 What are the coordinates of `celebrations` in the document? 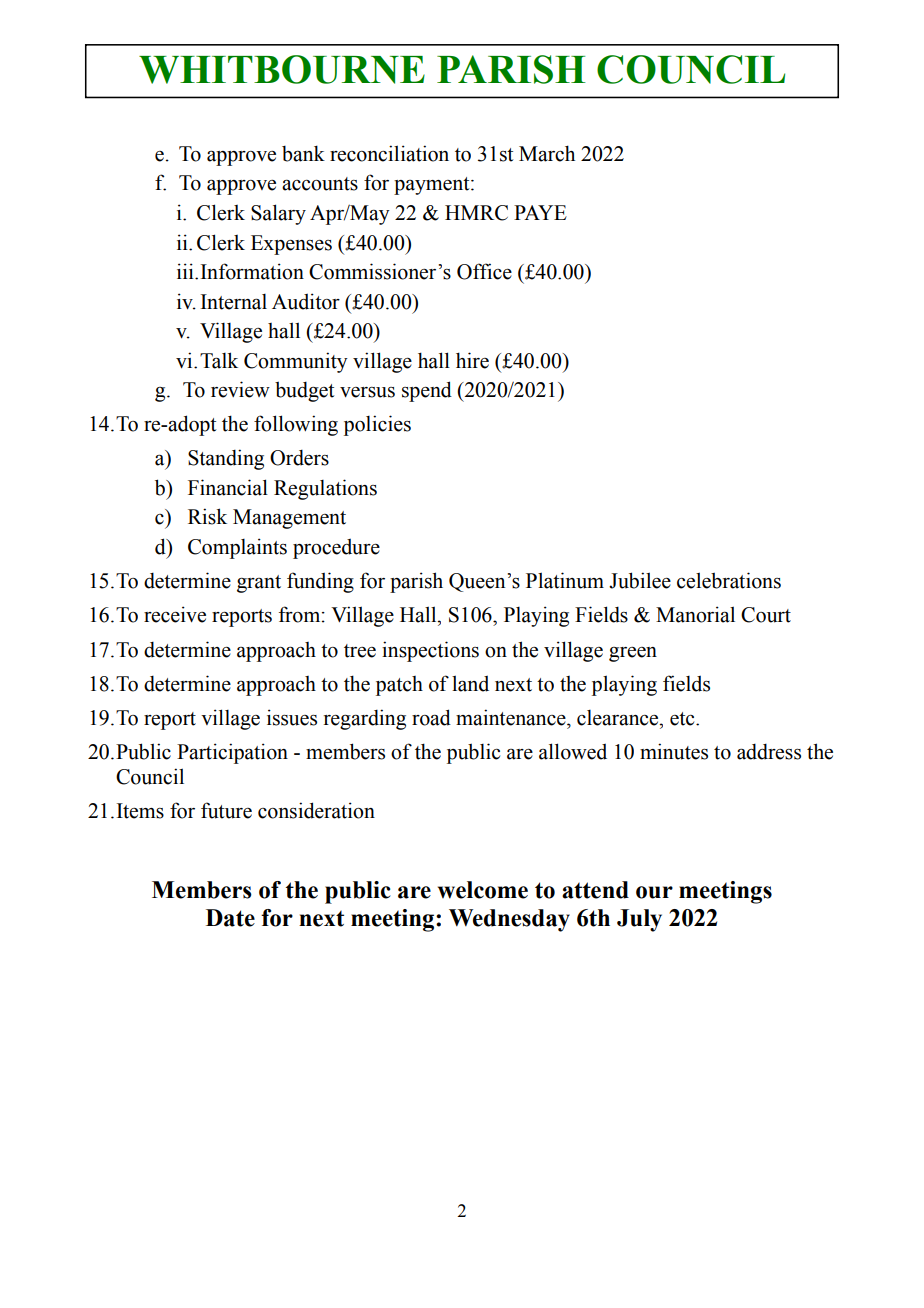 It's located at (729, 580).
